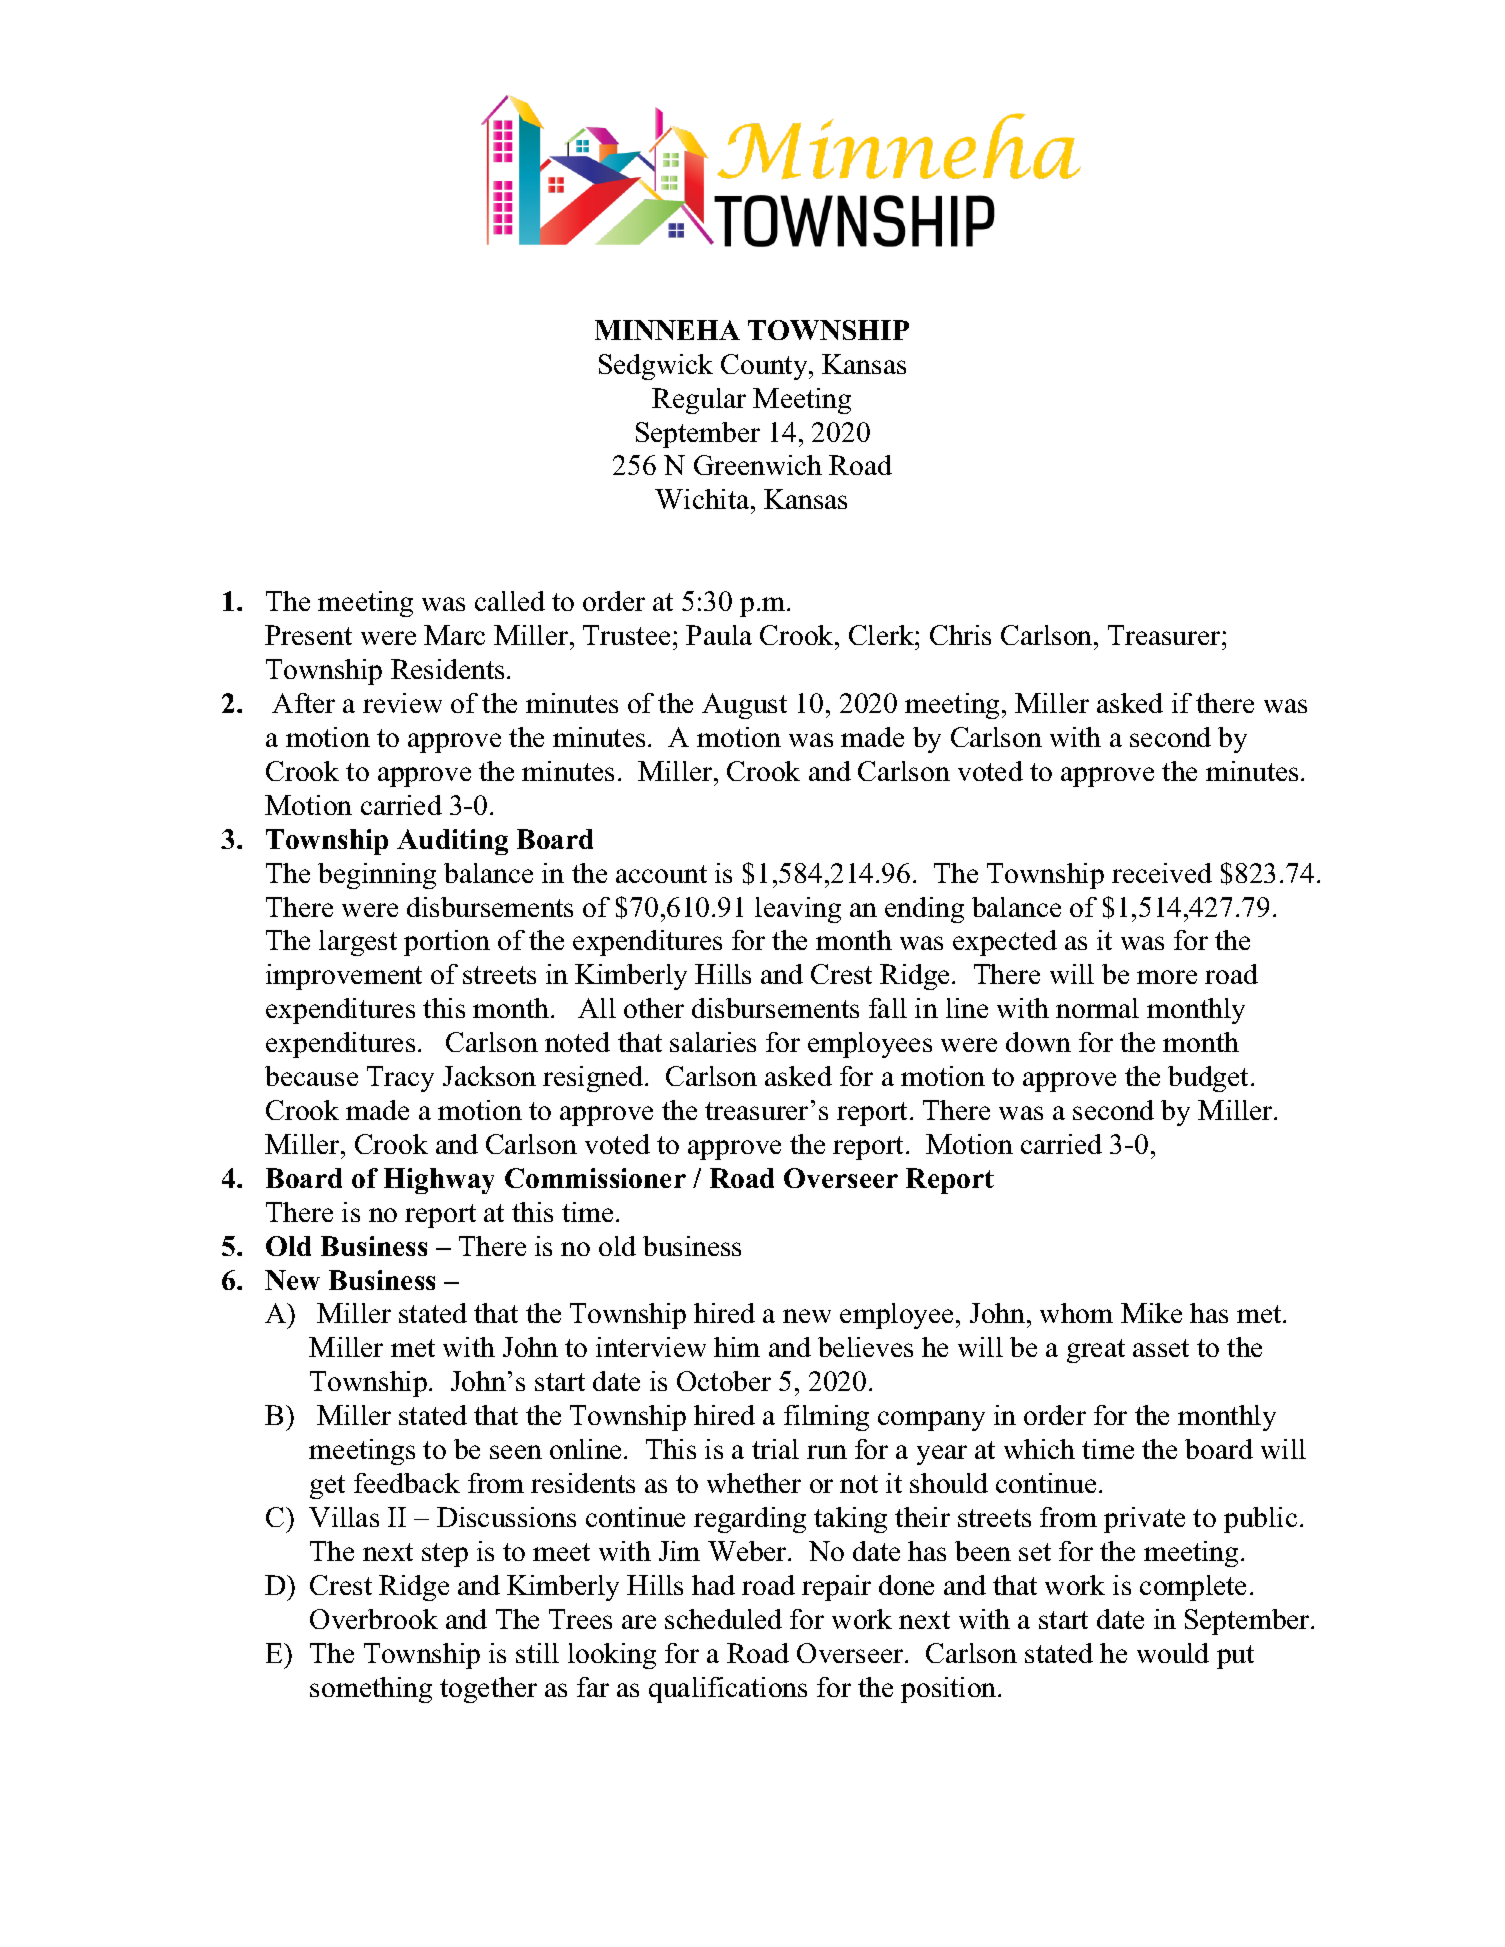 This screenshot has width=1505, height=1947. I want to click on seen, so click(516, 1452).
